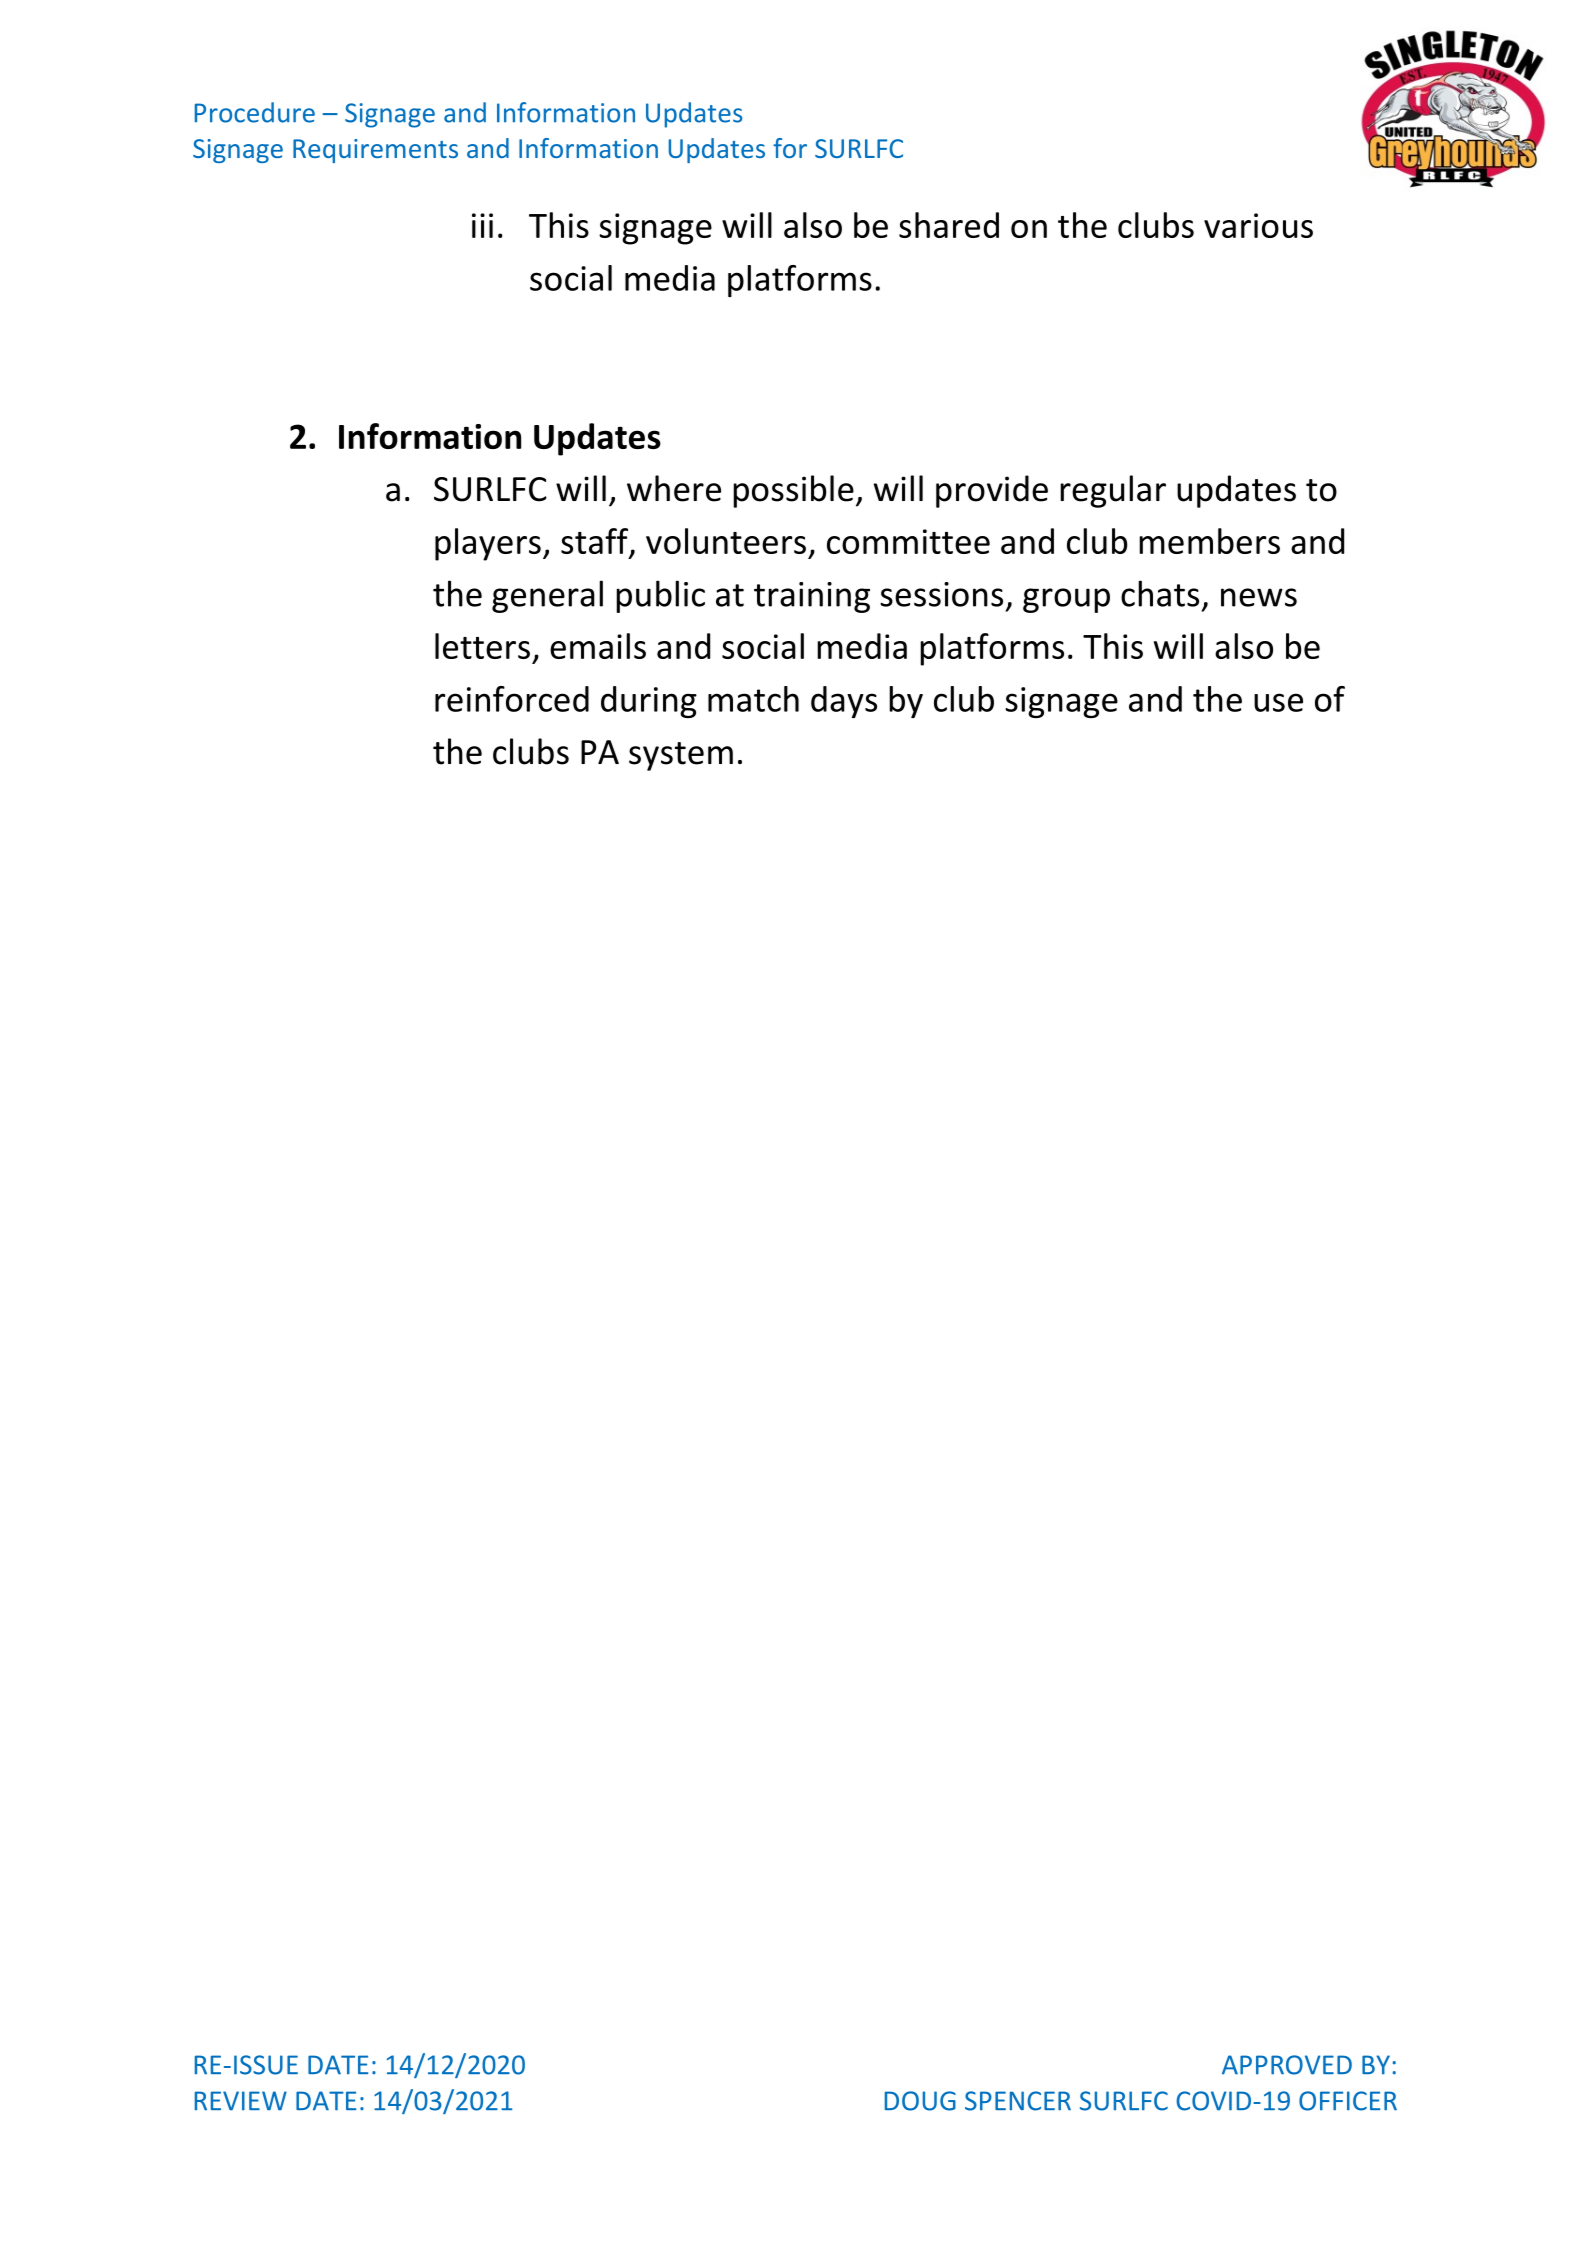  I want to click on system, so click(681, 756).
